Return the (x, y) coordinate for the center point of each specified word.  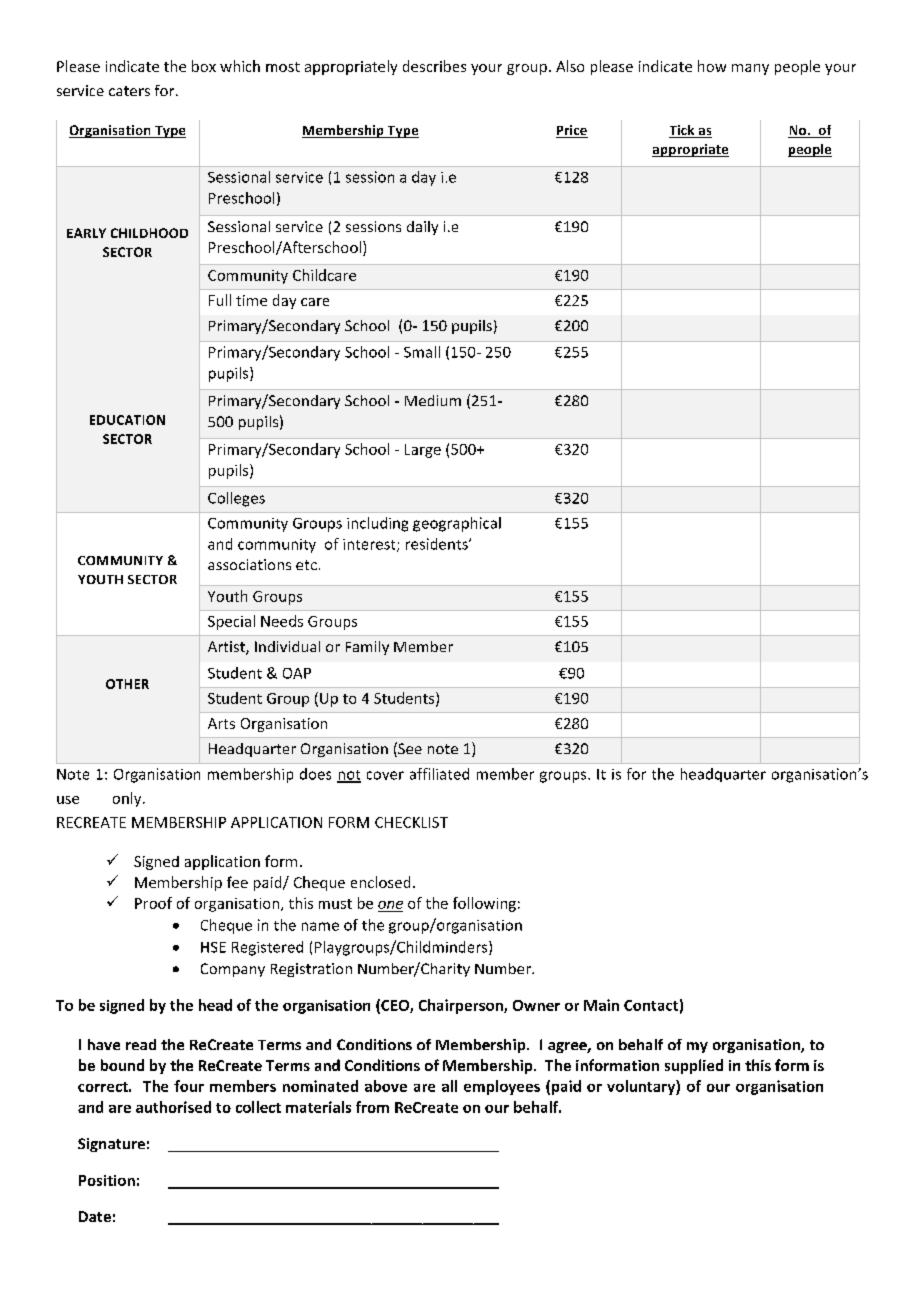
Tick (683, 131)
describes (434, 66)
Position (107, 1180)
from (372, 1107)
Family (367, 648)
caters (129, 91)
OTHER (127, 684)
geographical (457, 524)
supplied (694, 1066)
